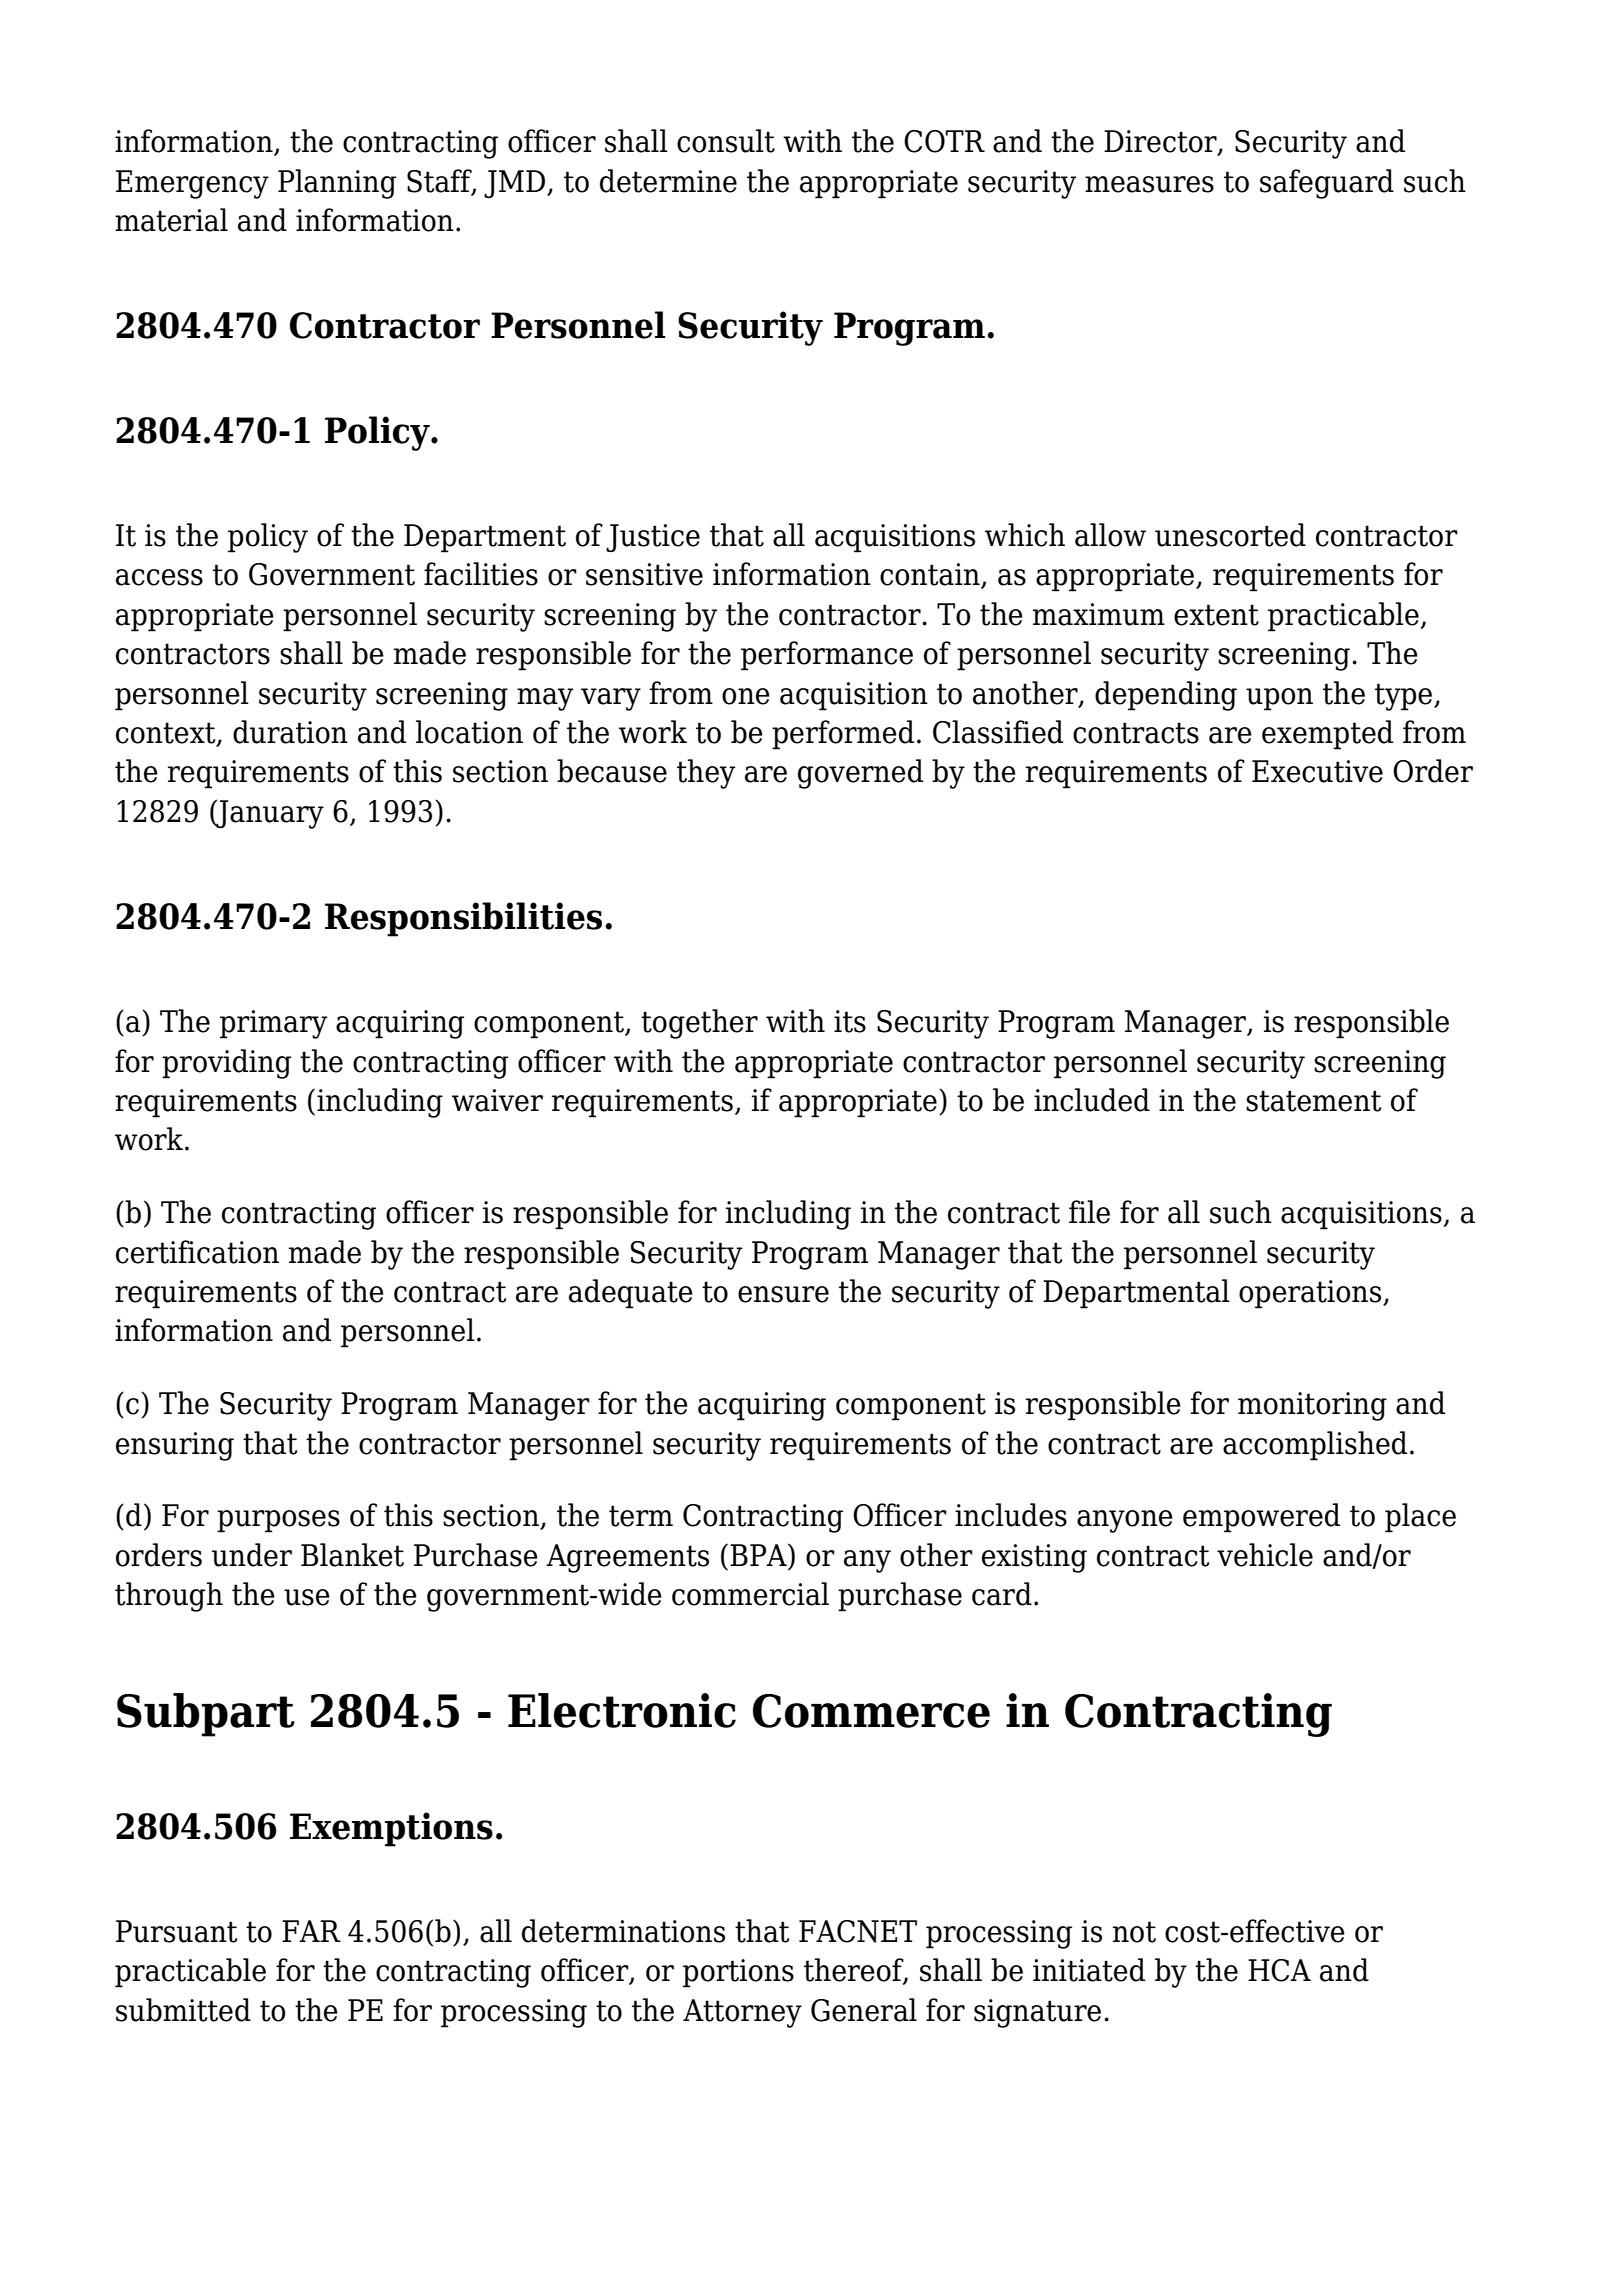 Image resolution: width=1608 pixels, height=2274 pixels. What do you see at coordinates (850, 1021) in the image?
I see `its` at bounding box center [850, 1021].
